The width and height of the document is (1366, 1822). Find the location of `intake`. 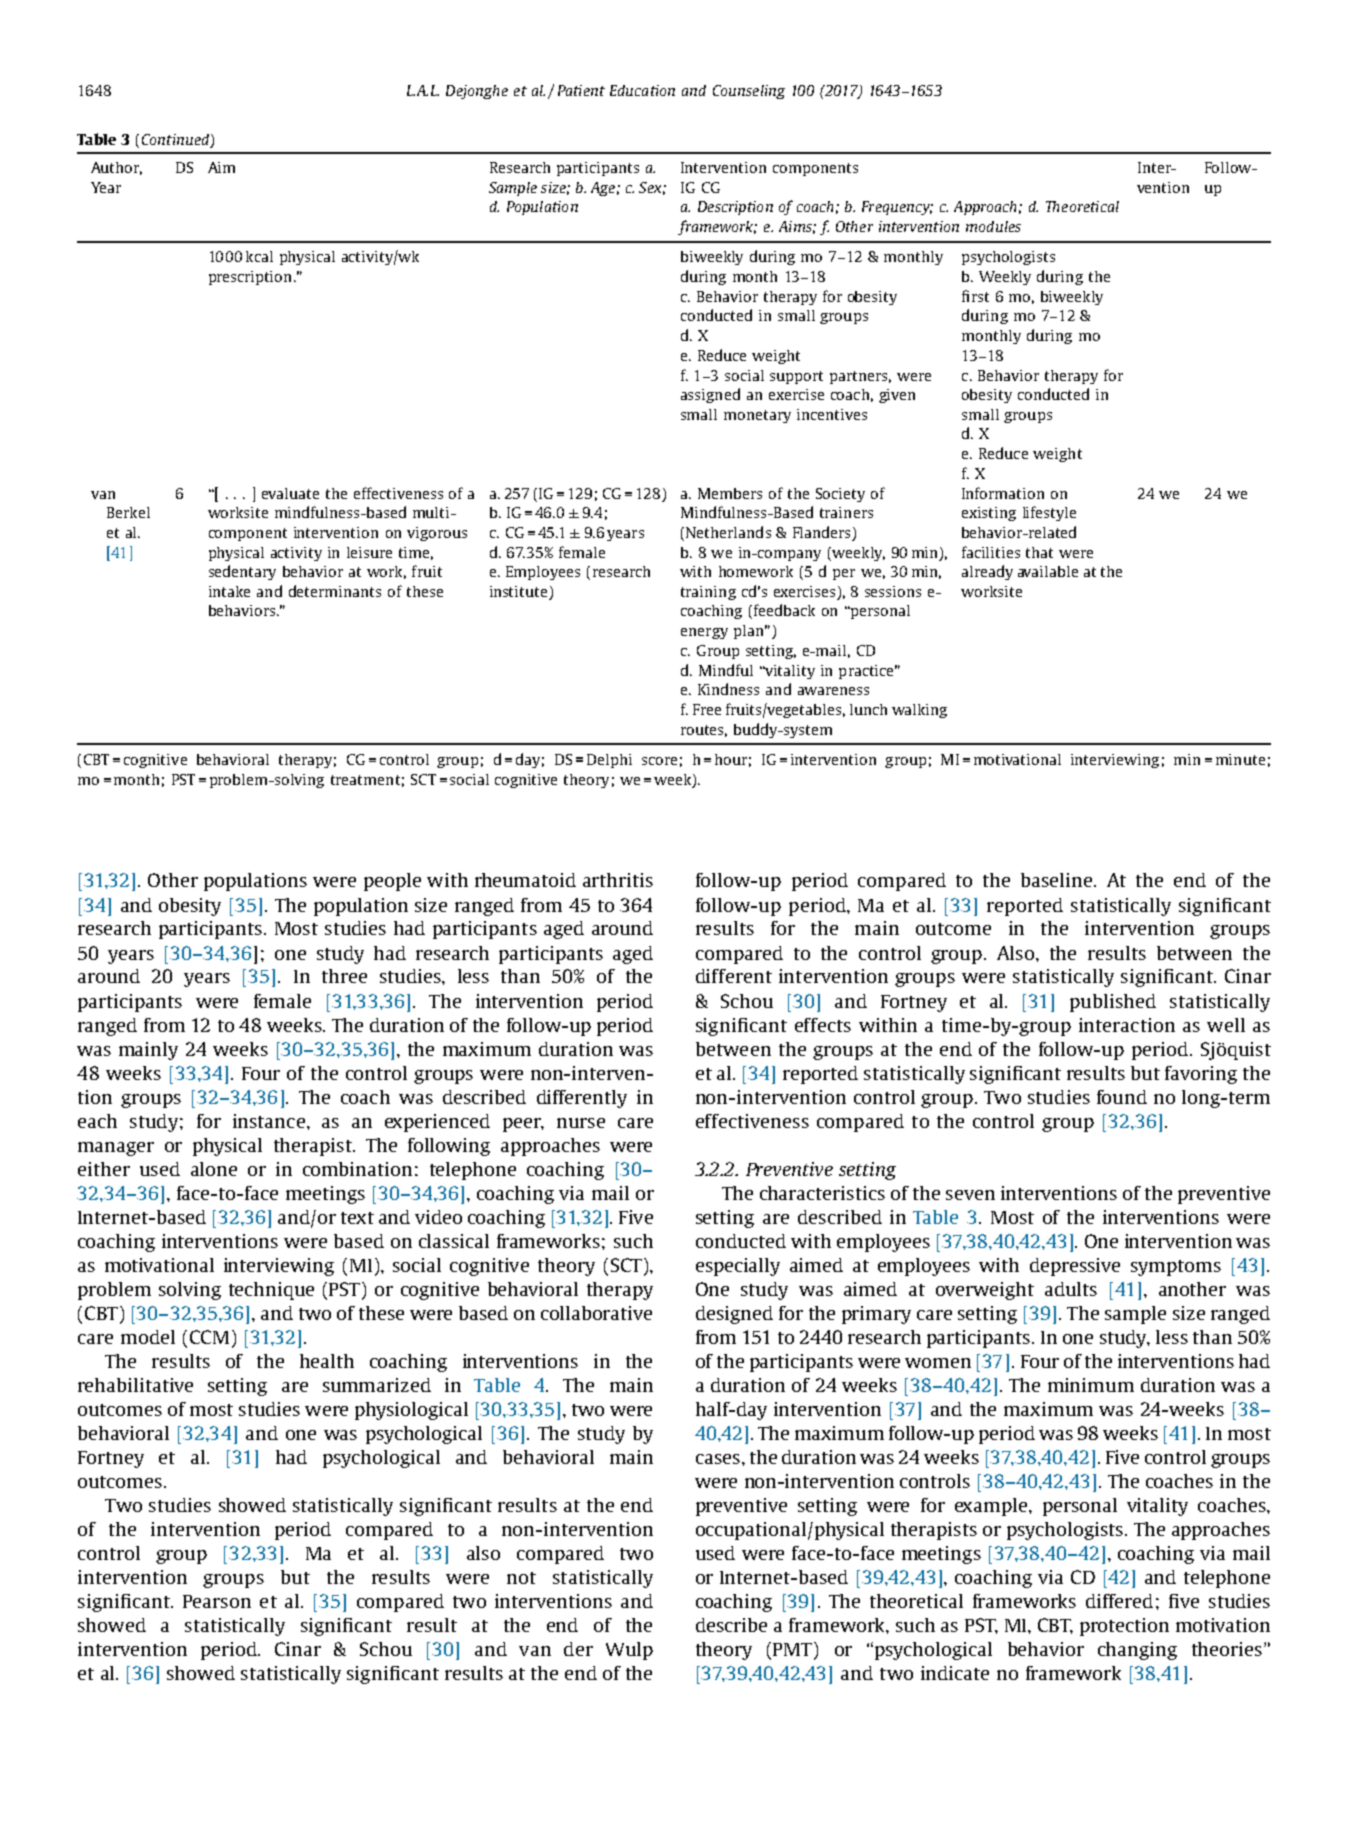

intake is located at coordinates (229, 591).
